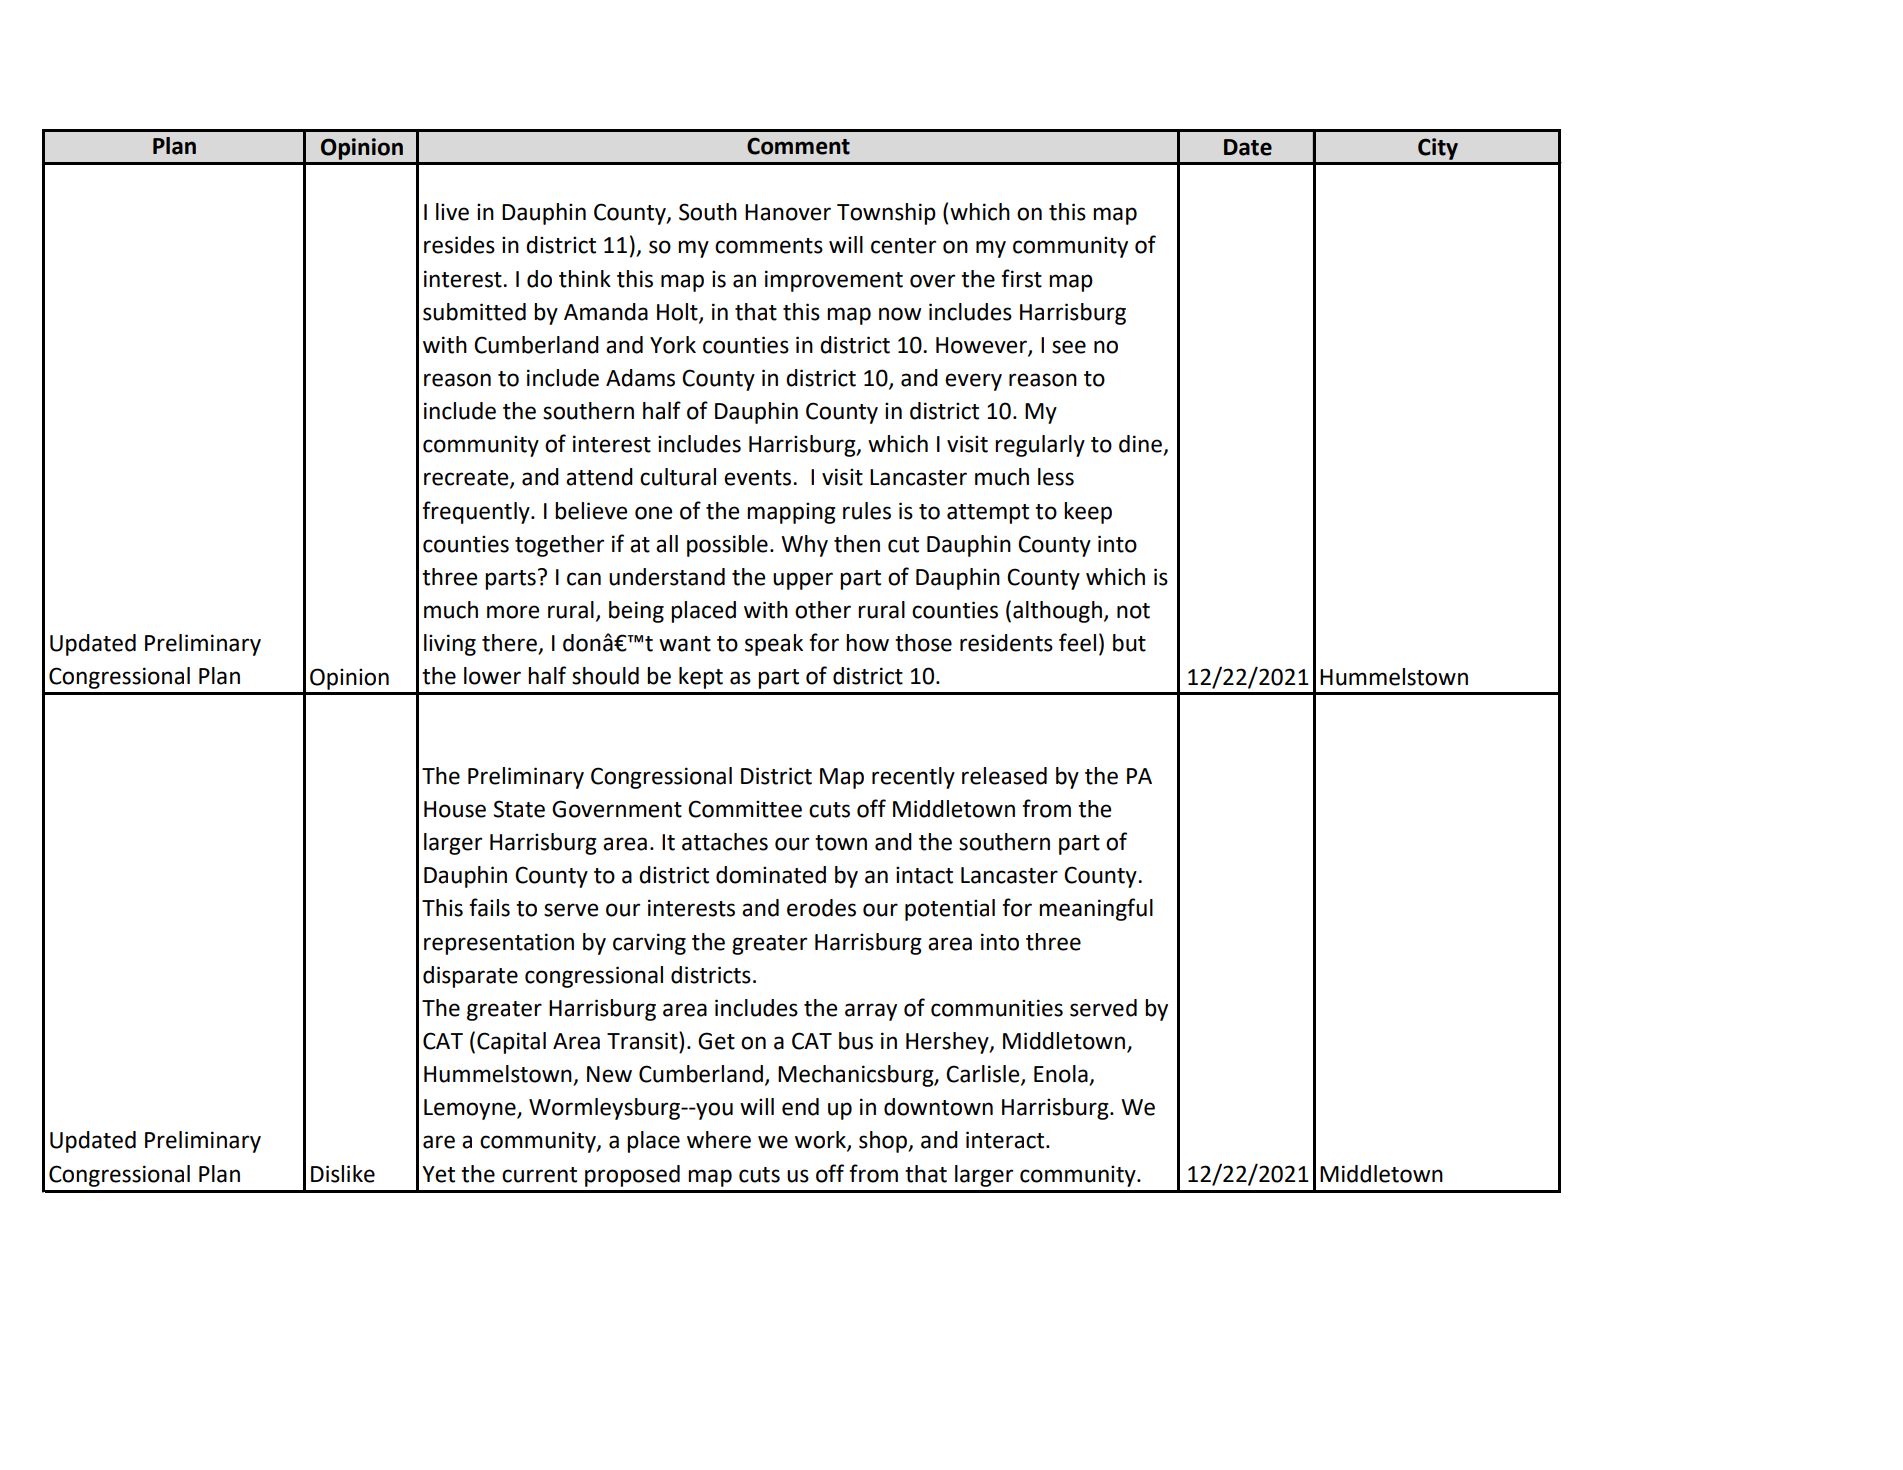 This screenshot has width=1903, height=1470. What do you see at coordinates (834, 281) in the screenshot?
I see `improvement` at bounding box center [834, 281].
